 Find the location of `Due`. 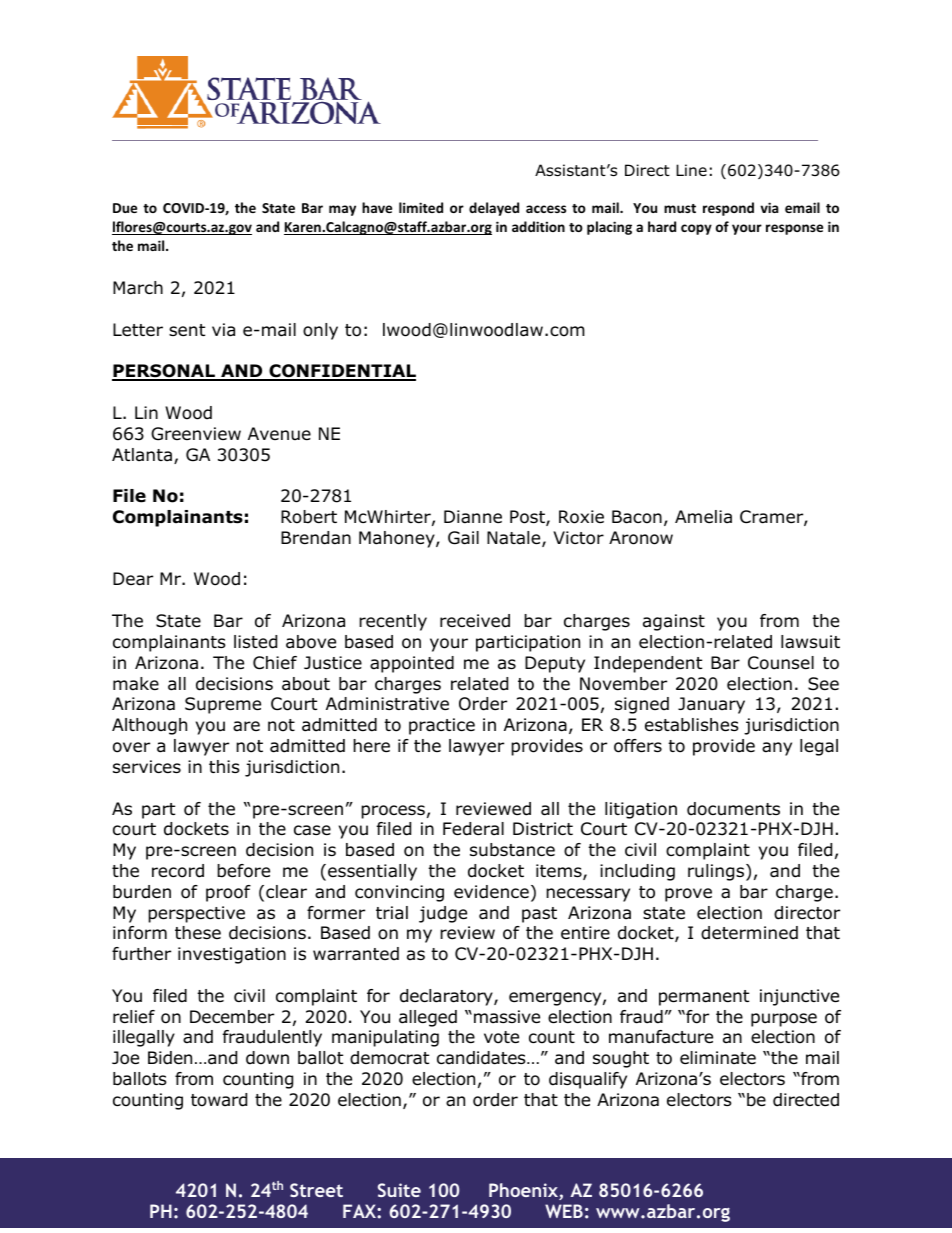

Due is located at coordinates (125, 208).
